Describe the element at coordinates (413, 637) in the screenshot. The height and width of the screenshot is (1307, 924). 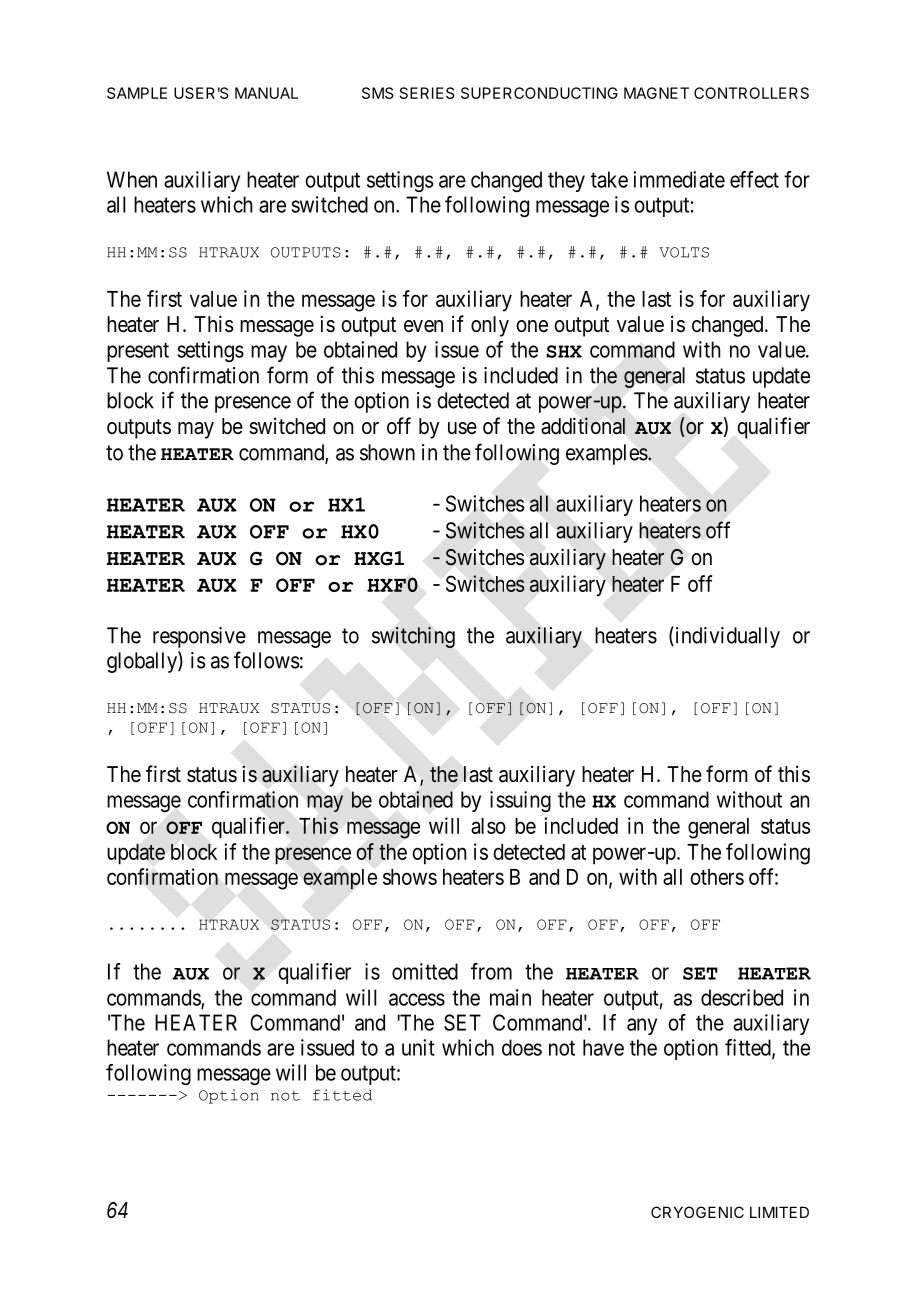
I see `switching` at that location.
